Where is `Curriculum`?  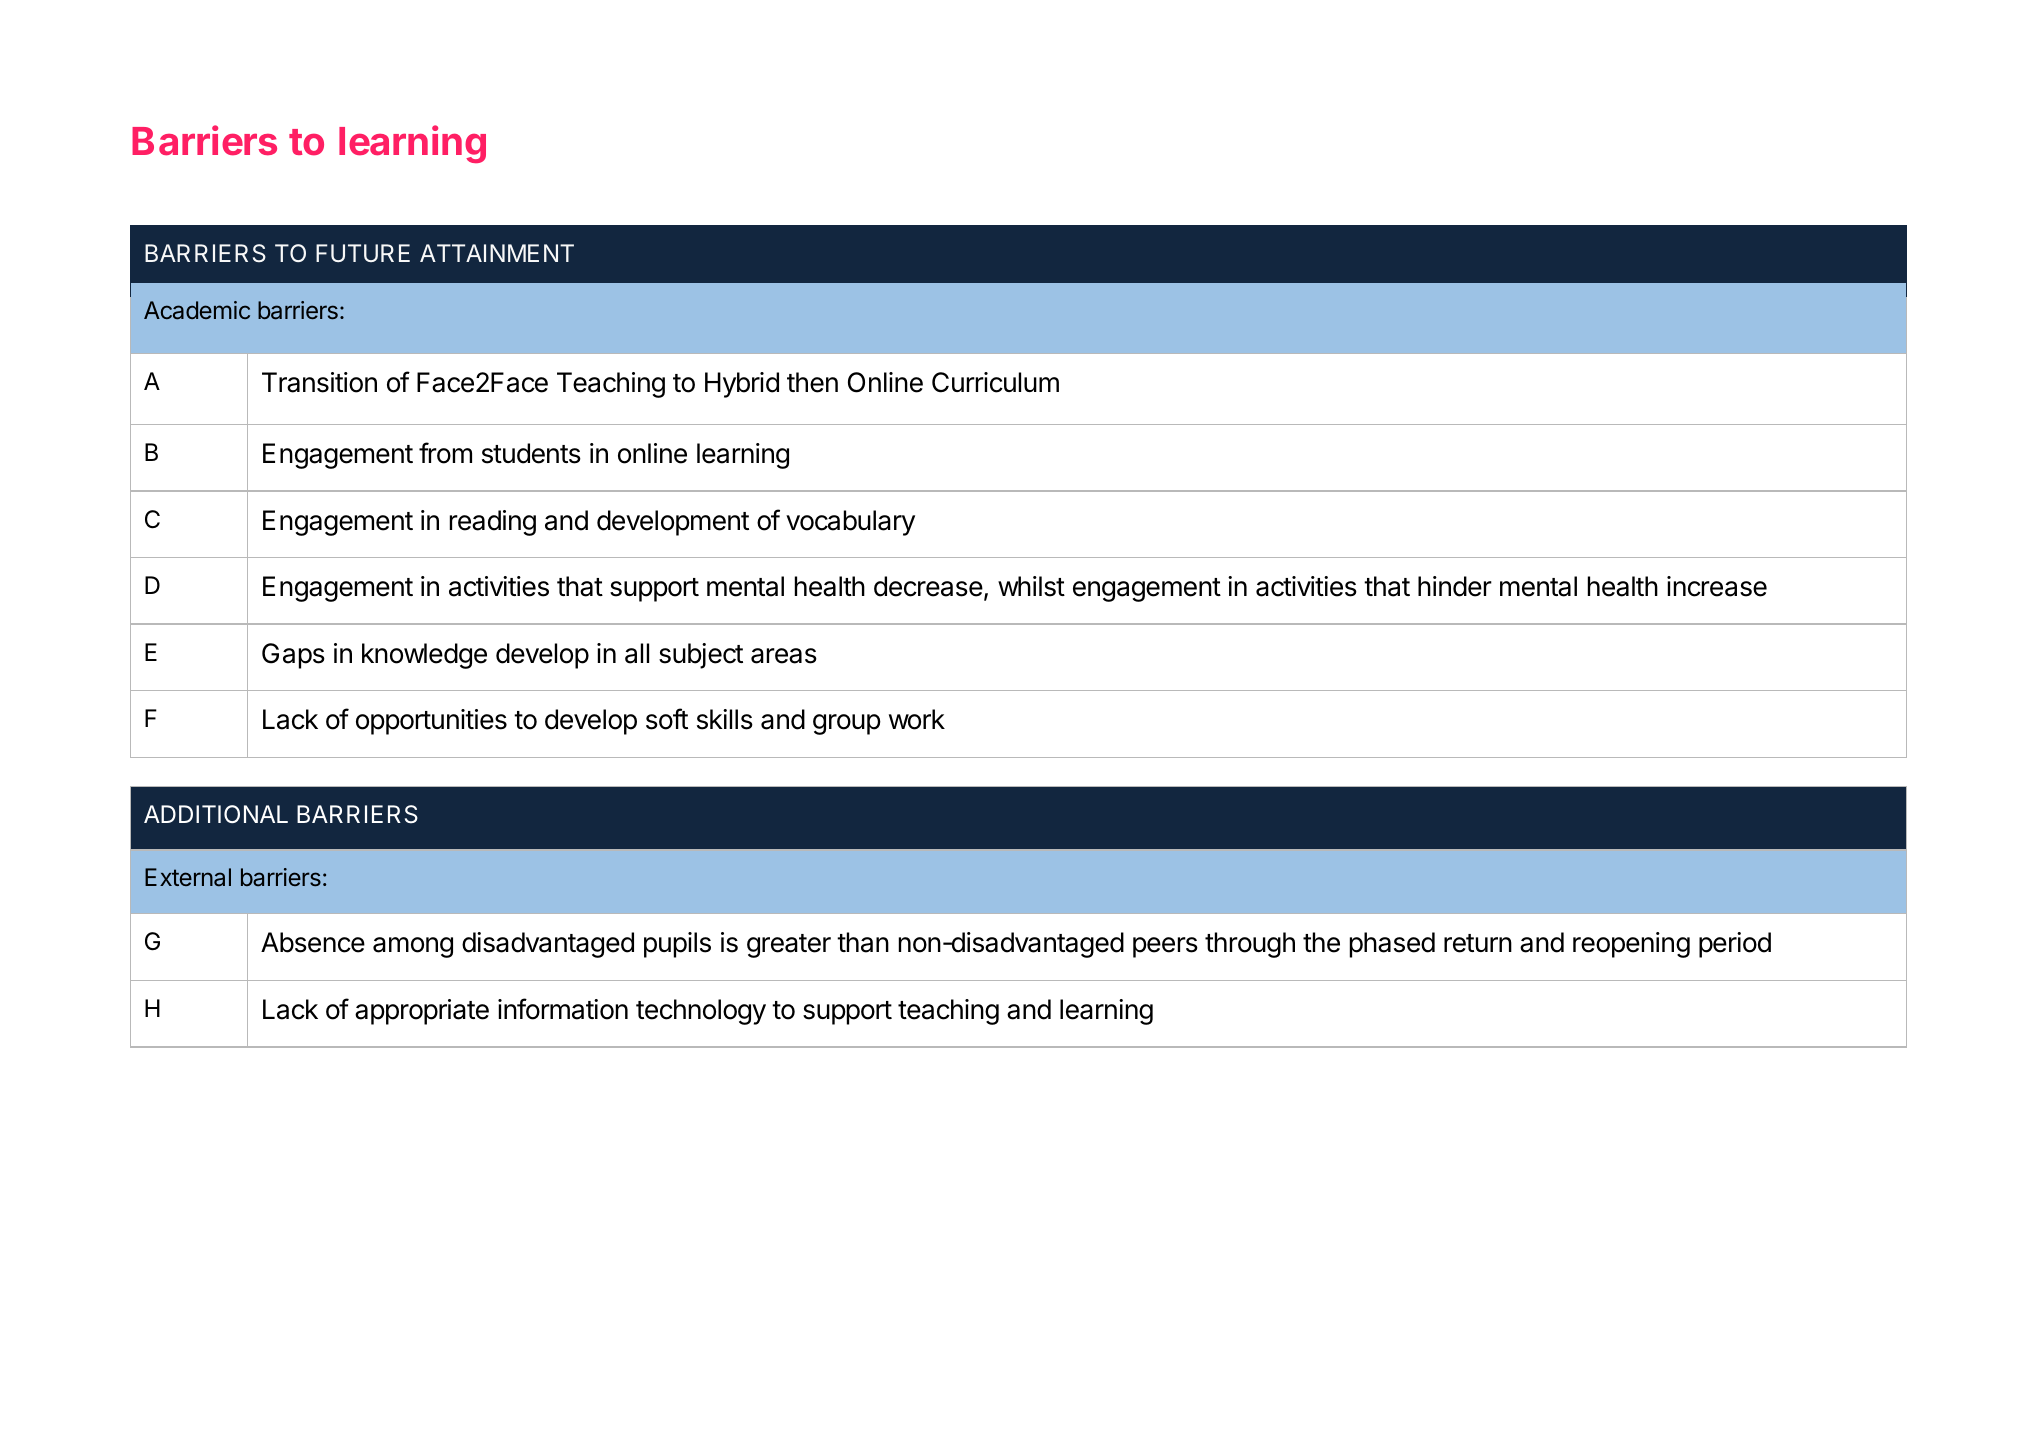
Curriculum is located at coordinates (995, 382).
